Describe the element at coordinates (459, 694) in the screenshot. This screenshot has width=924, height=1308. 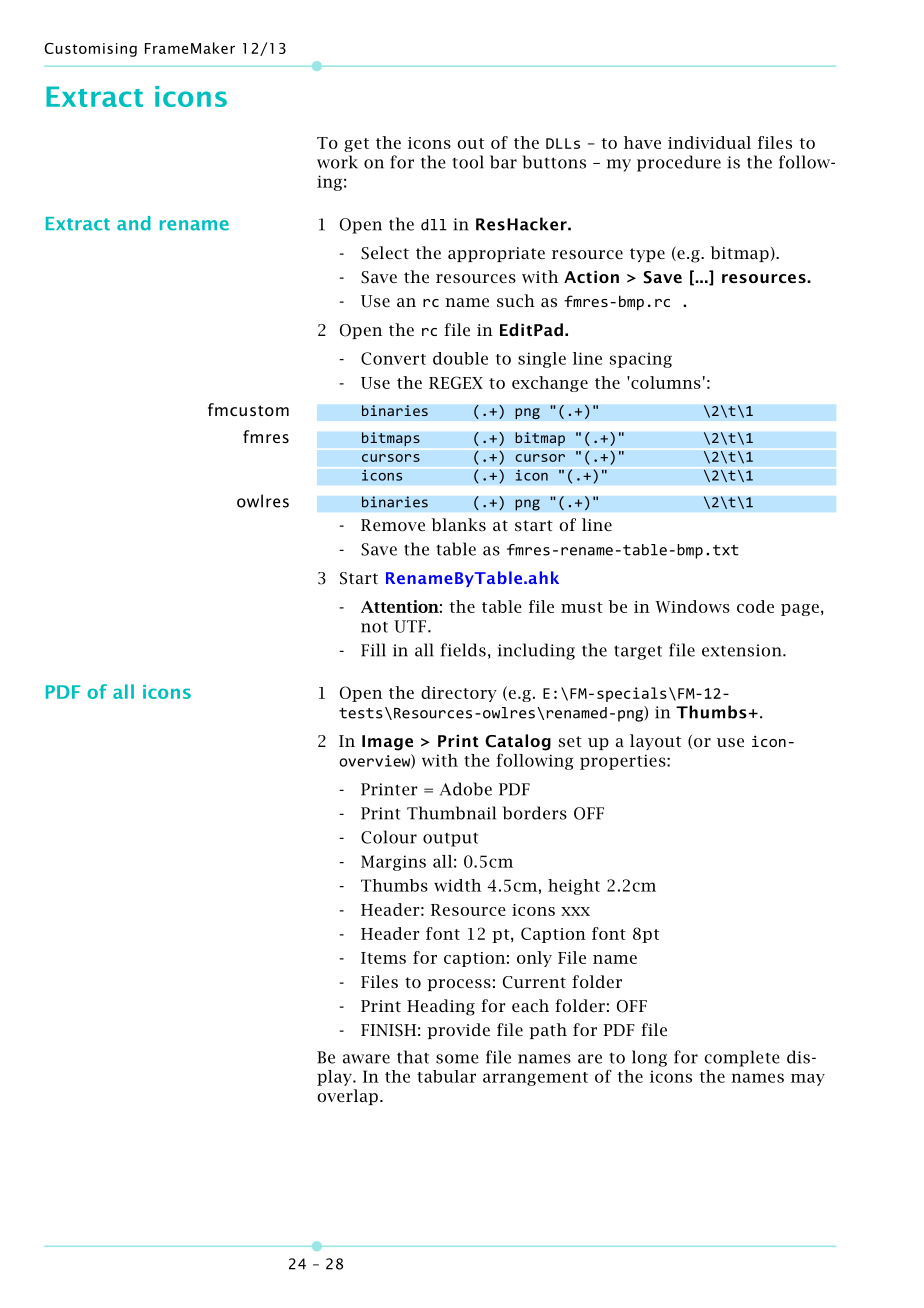
I see `directory` at that location.
